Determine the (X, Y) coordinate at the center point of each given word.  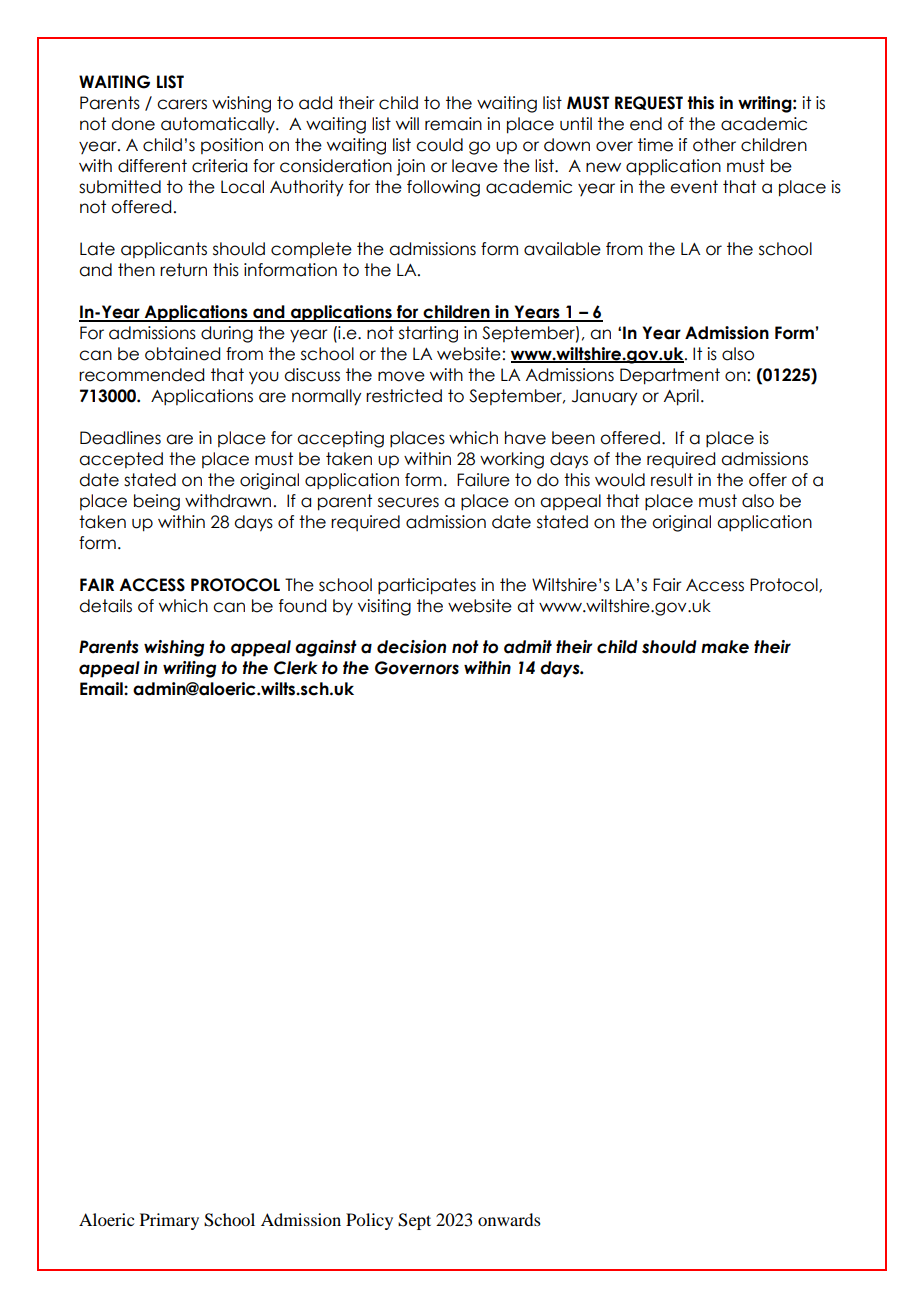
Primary (169, 1221)
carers (182, 104)
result (672, 480)
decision (411, 647)
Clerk (296, 668)
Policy (369, 1221)
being (157, 502)
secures (408, 502)
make (725, 647)
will (407, 123)
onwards (509, 1219)
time (655, 145)
